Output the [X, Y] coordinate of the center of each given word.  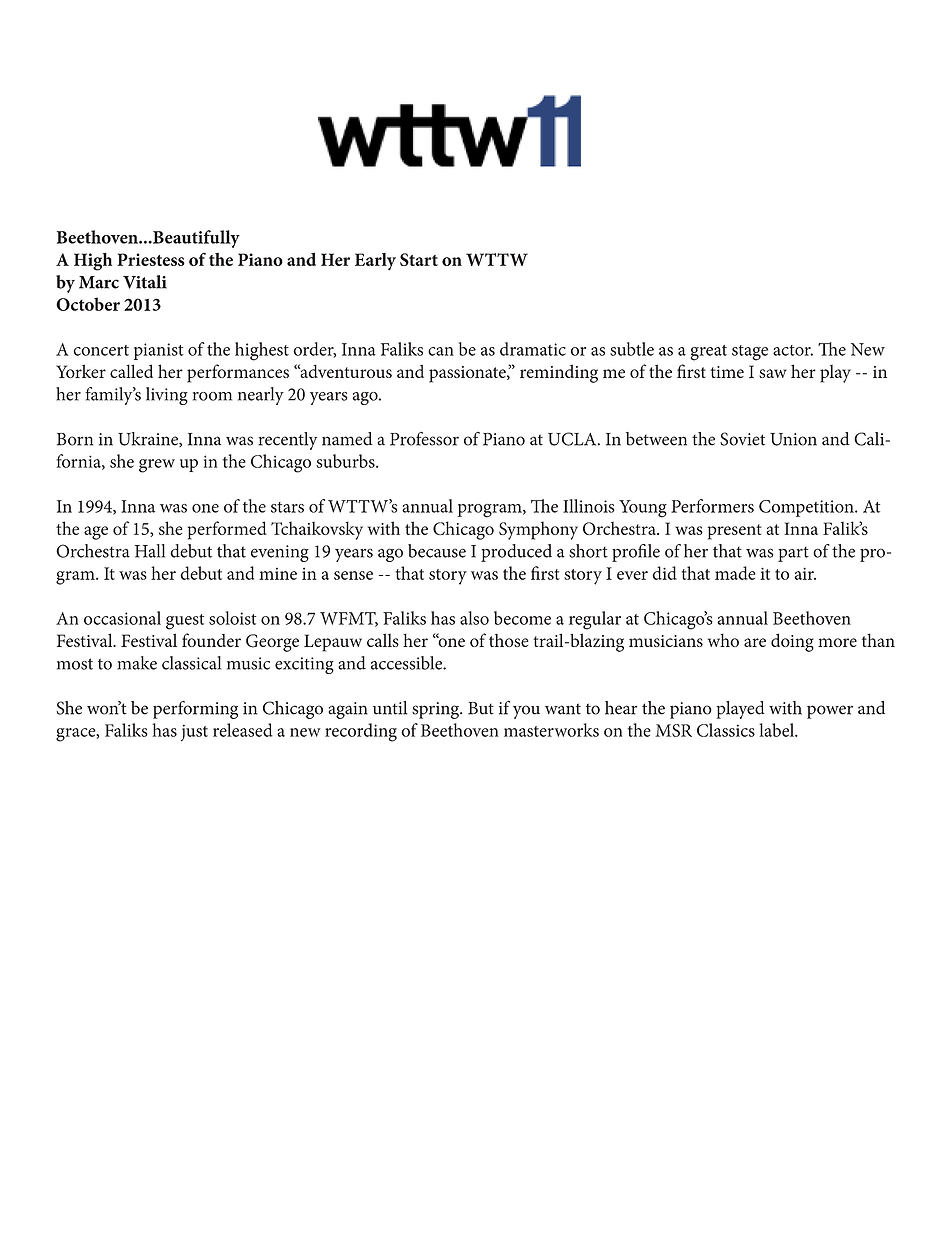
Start [419, 259]
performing [195, 710]
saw [773, 373]
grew [157, 466]
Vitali [145, 282]
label [777, 730]
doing [792, 642]
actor [793, 350]
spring [436, 710]
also [474, 618]
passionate [468, 374]
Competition [807, 508]
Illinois [588, 506]
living [167, 396]
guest [185, 622]
